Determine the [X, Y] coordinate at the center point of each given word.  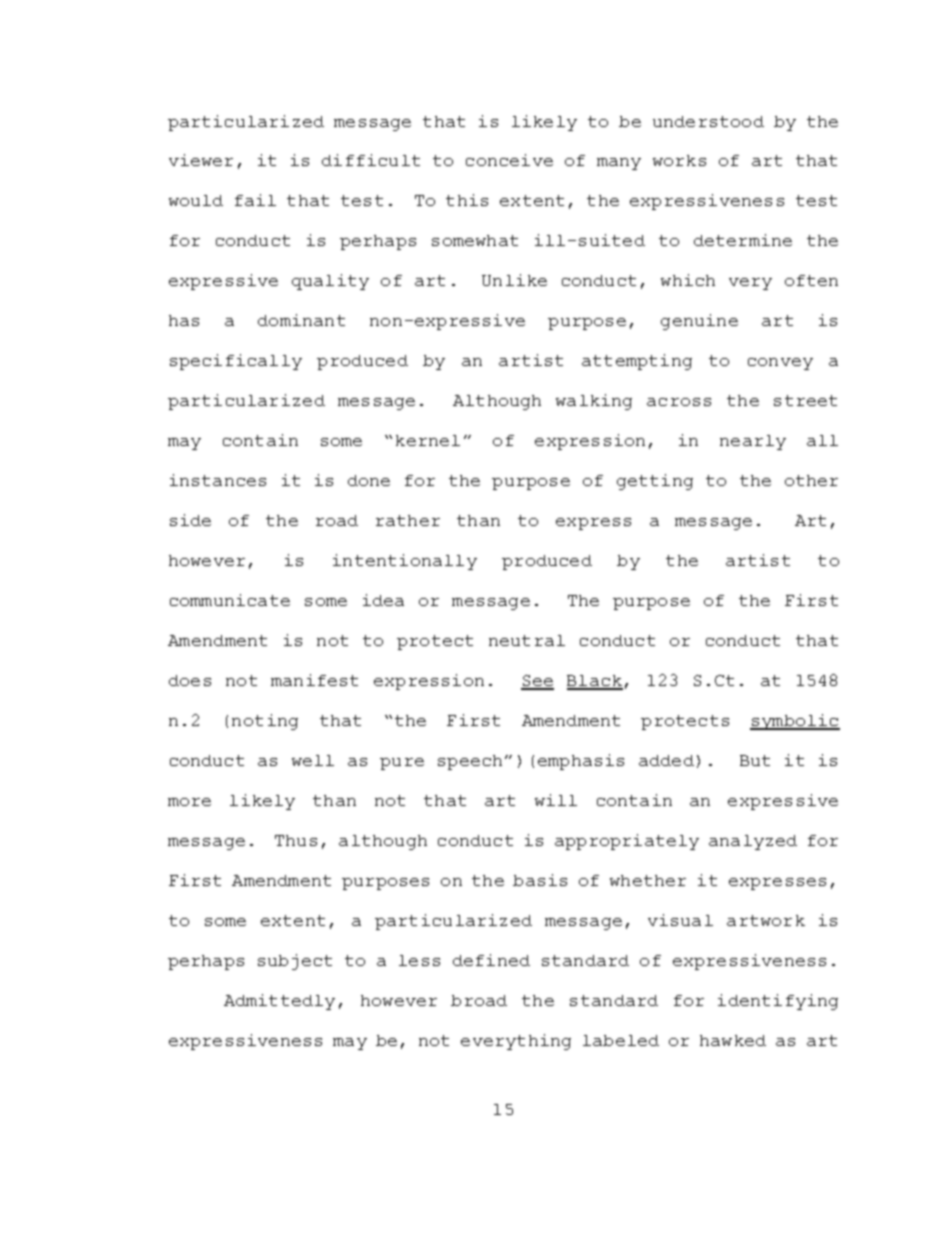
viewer [201, 160]
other [811, 480]
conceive [509, 160]
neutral [527, 640]
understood [708, 121]
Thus [296, 840]
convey [780, 364]
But [755, 760]
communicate [230, 600]
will [556, 800]
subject [295, 962]
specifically [236, 362]
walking [594, 402]
